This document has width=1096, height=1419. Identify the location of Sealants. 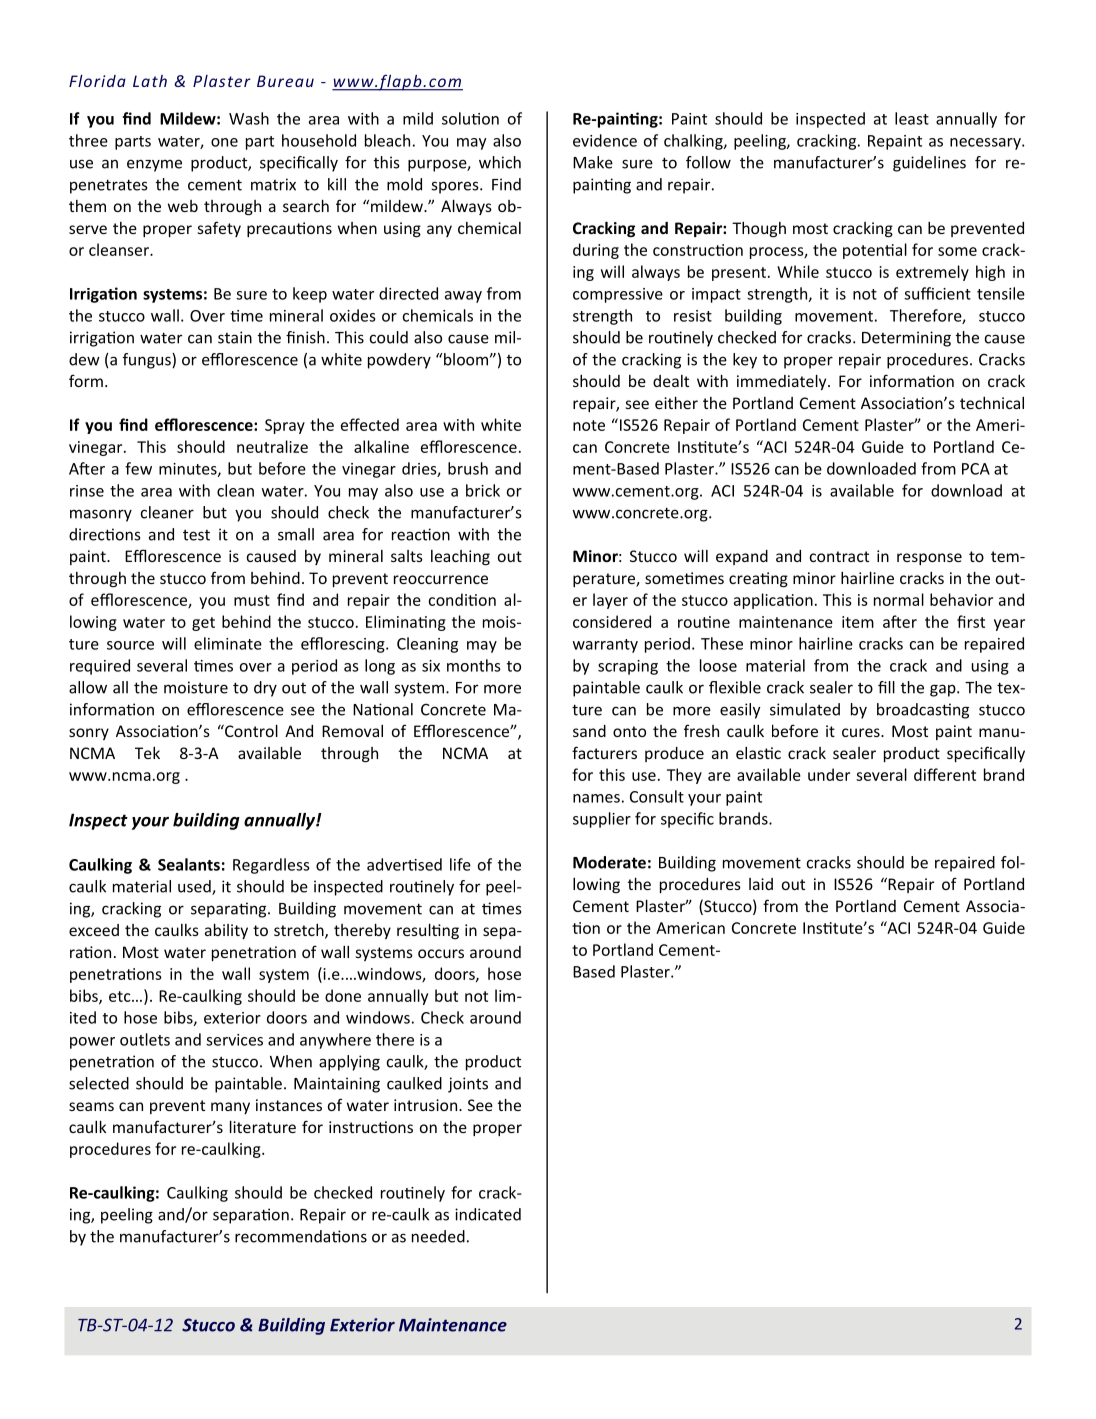
(189, 864).
